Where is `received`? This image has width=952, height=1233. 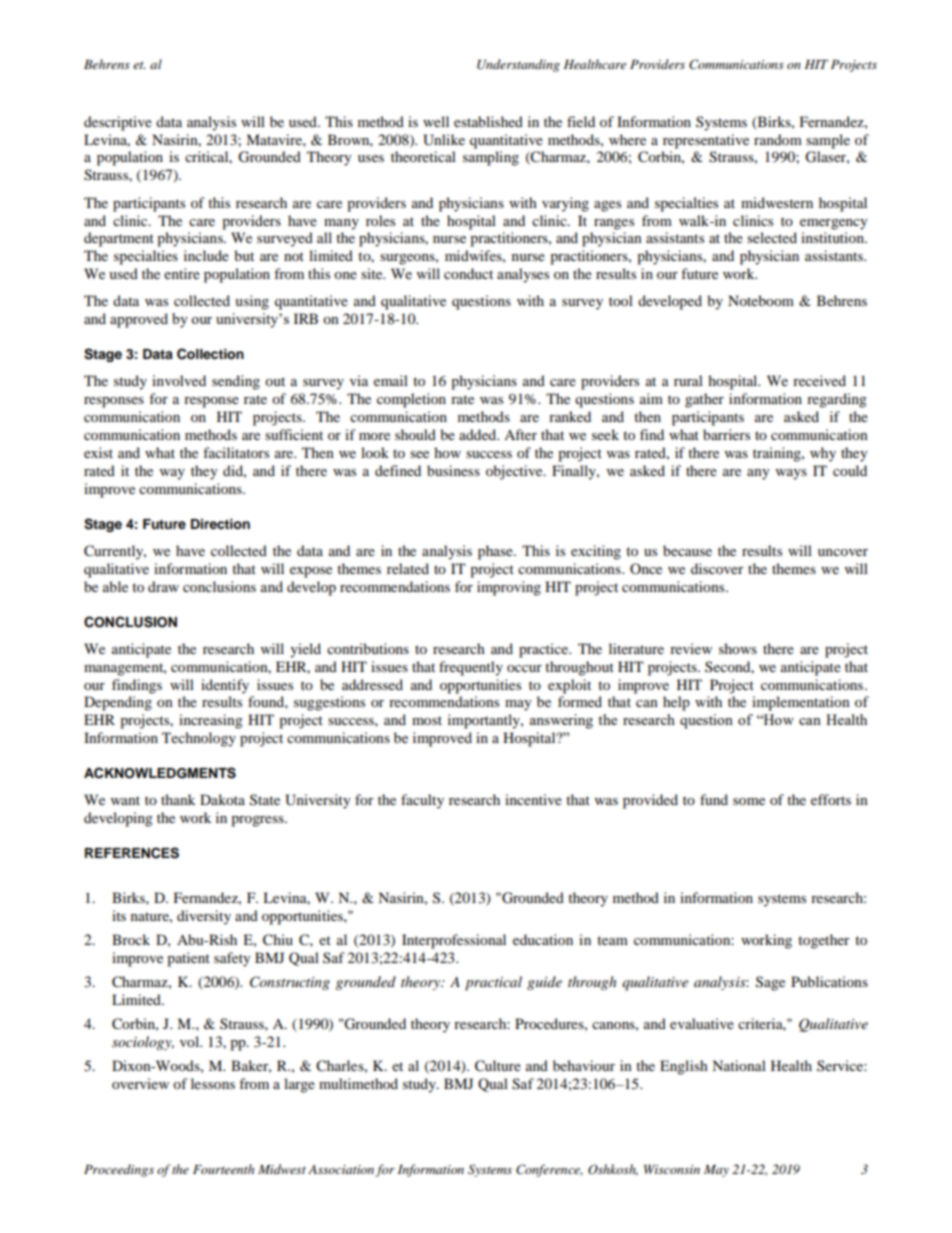 received is located at coordinates (819, 380).
